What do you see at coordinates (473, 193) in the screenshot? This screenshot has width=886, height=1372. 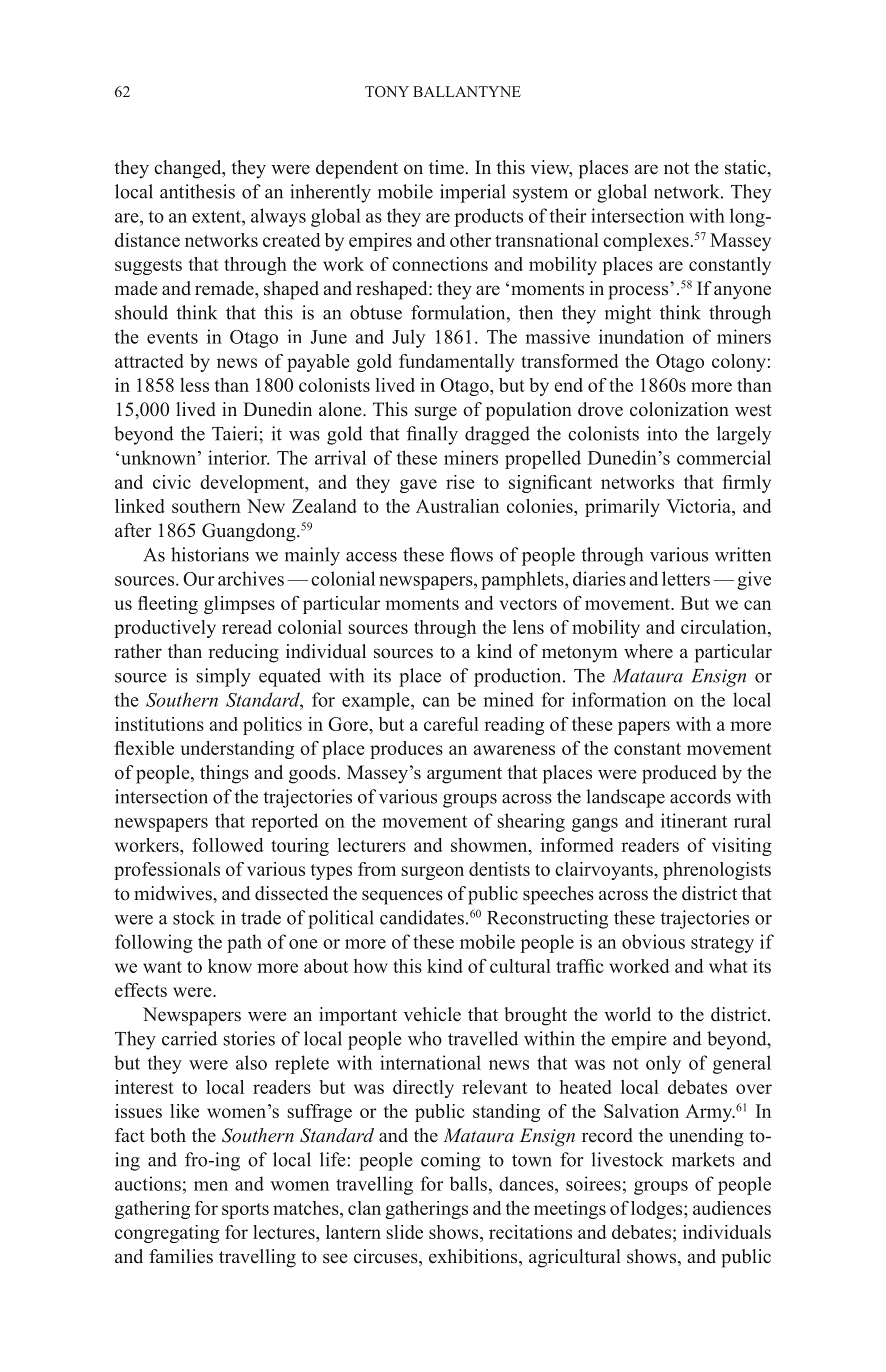 I see `imperial` at bounding box center [473, 193].
